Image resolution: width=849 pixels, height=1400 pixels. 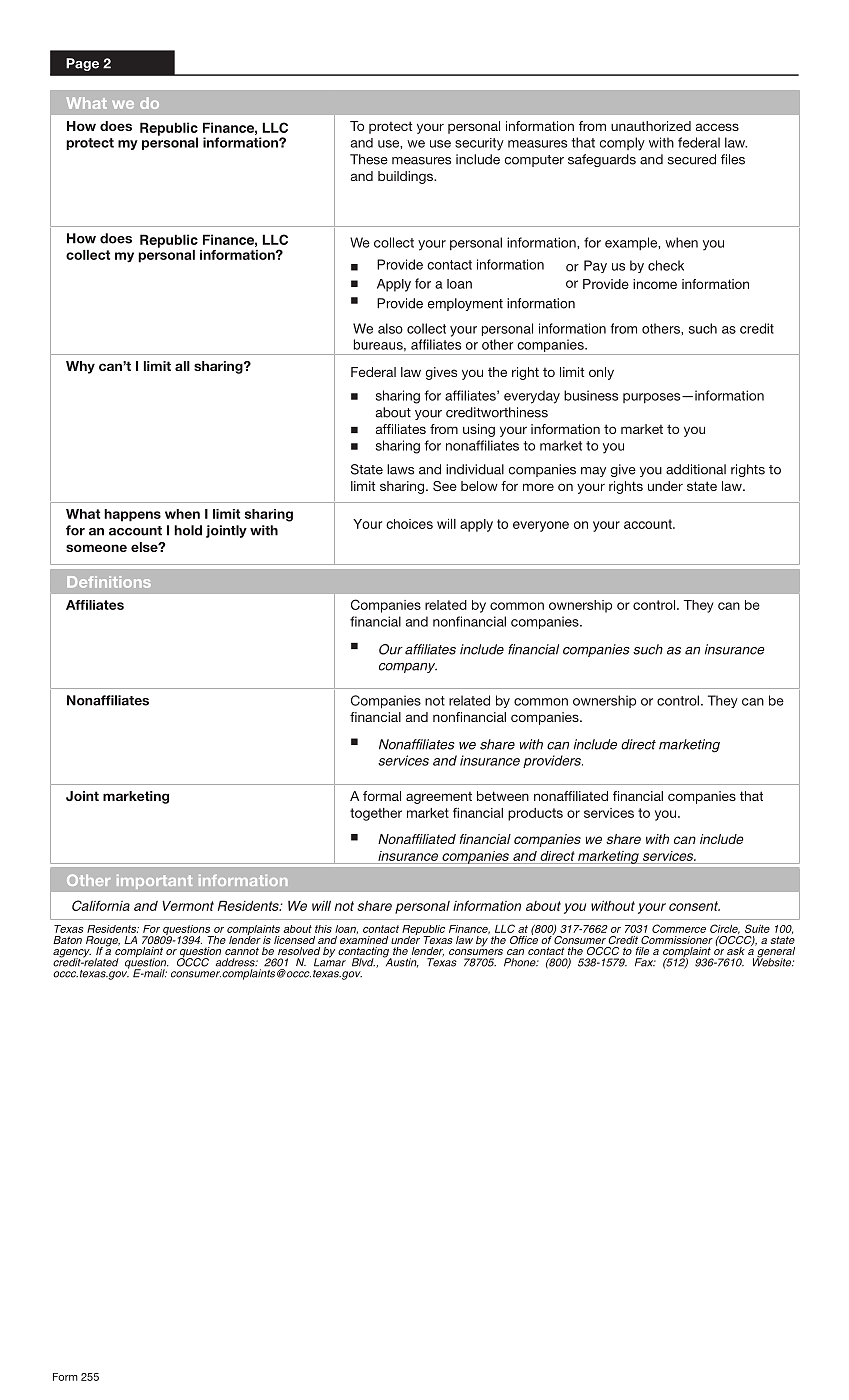 What do you see at coordinates (696, 469) in the image?
I see `additional` at bounding box center [696, 469].
